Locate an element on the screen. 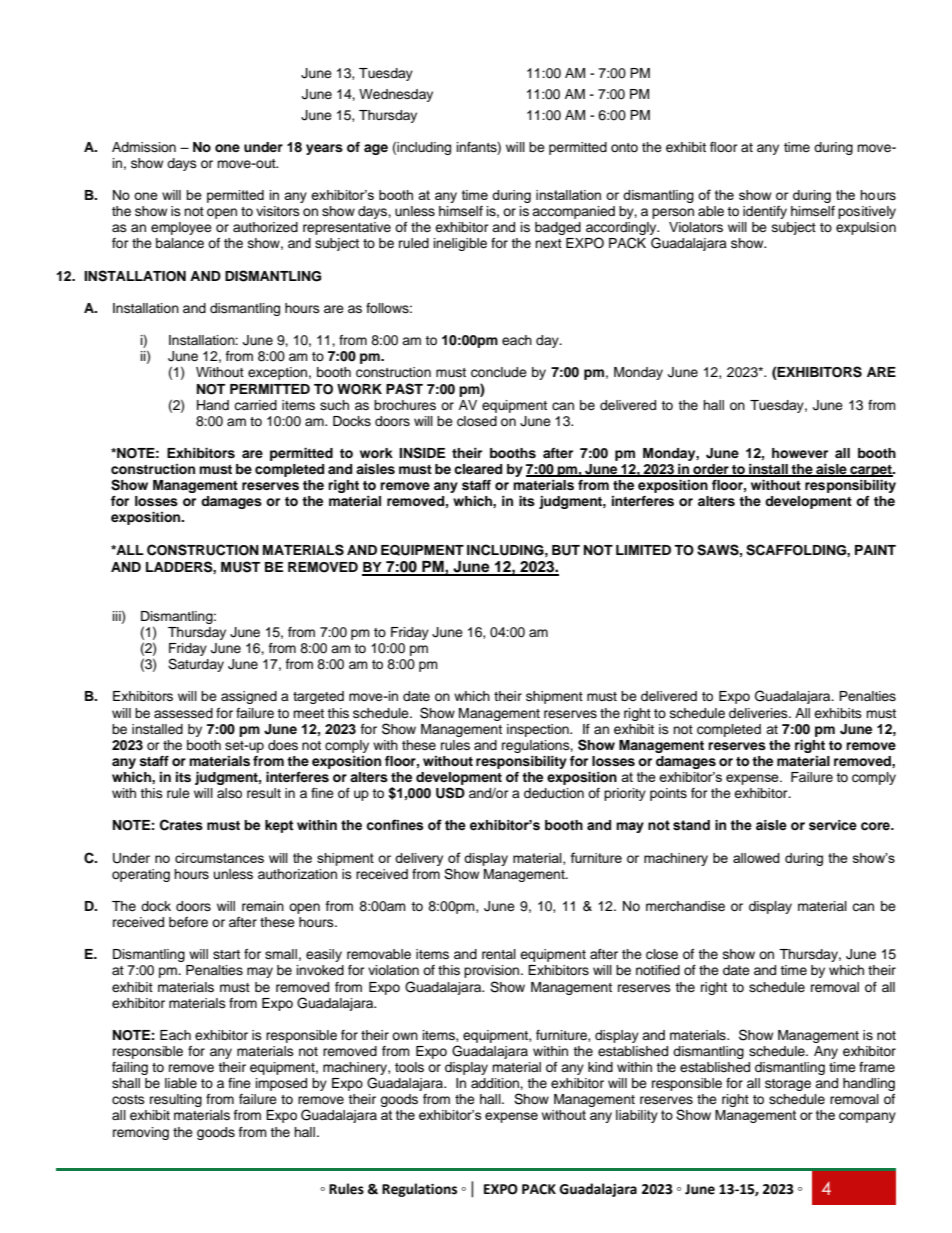  identify is located at coordinates (765, 212).
